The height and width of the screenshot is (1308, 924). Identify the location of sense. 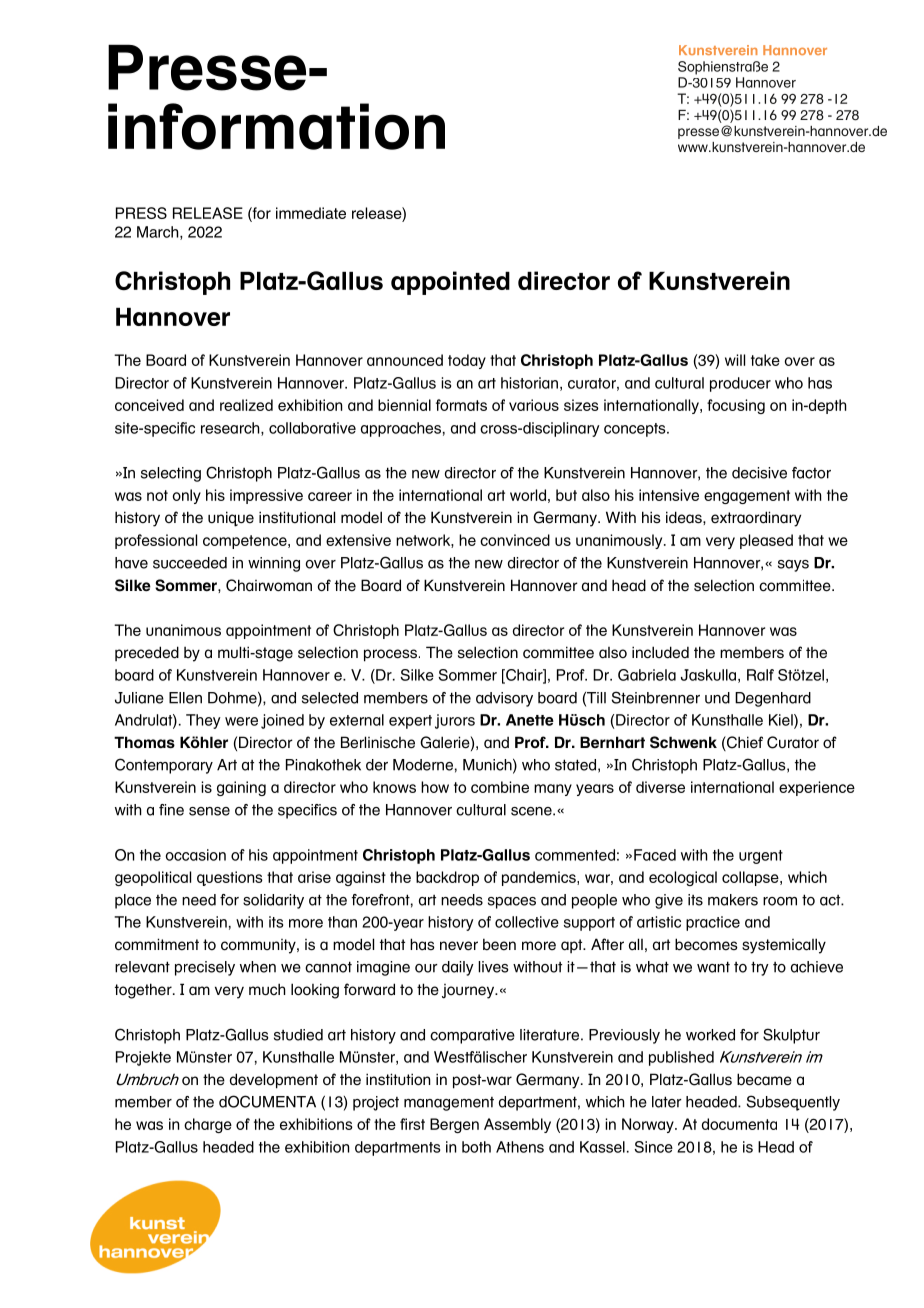
(209, 811).
